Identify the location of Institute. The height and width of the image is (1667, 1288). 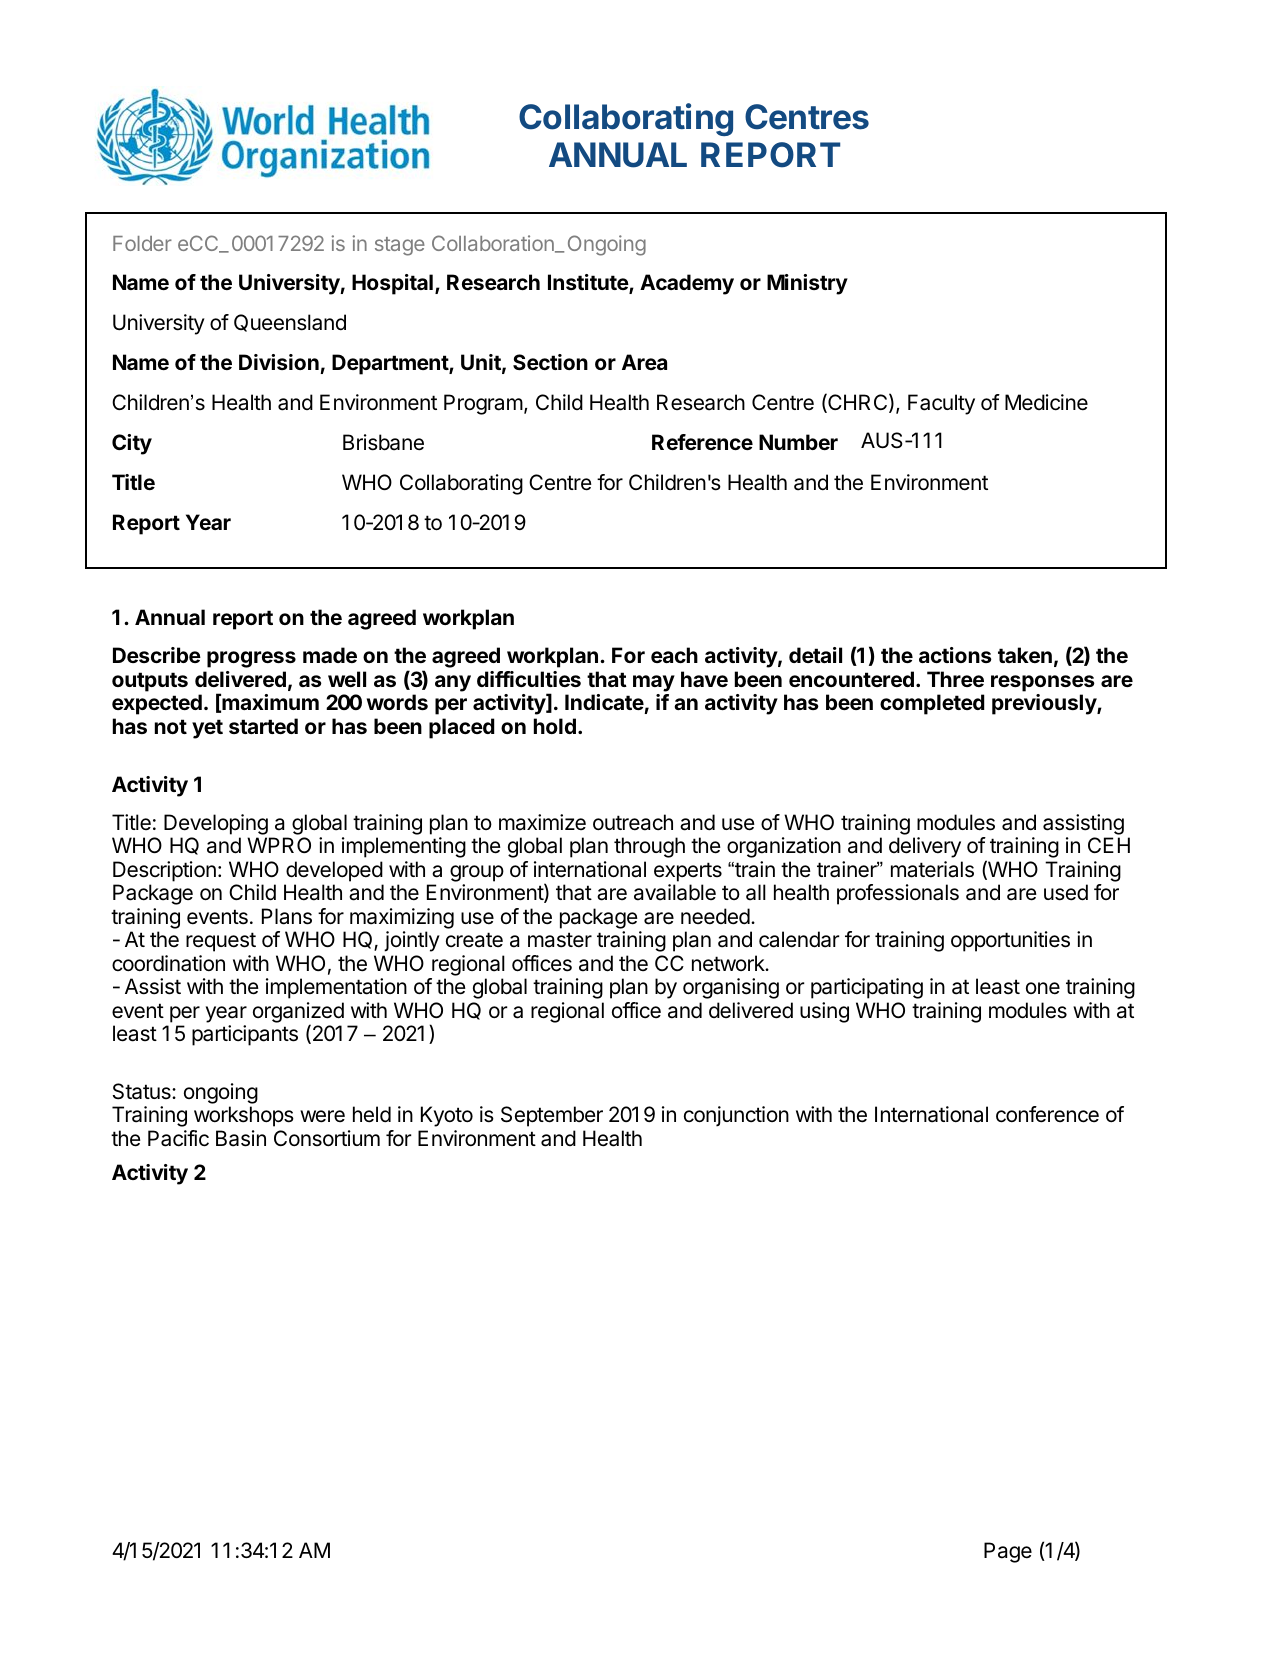
(589, 283).
